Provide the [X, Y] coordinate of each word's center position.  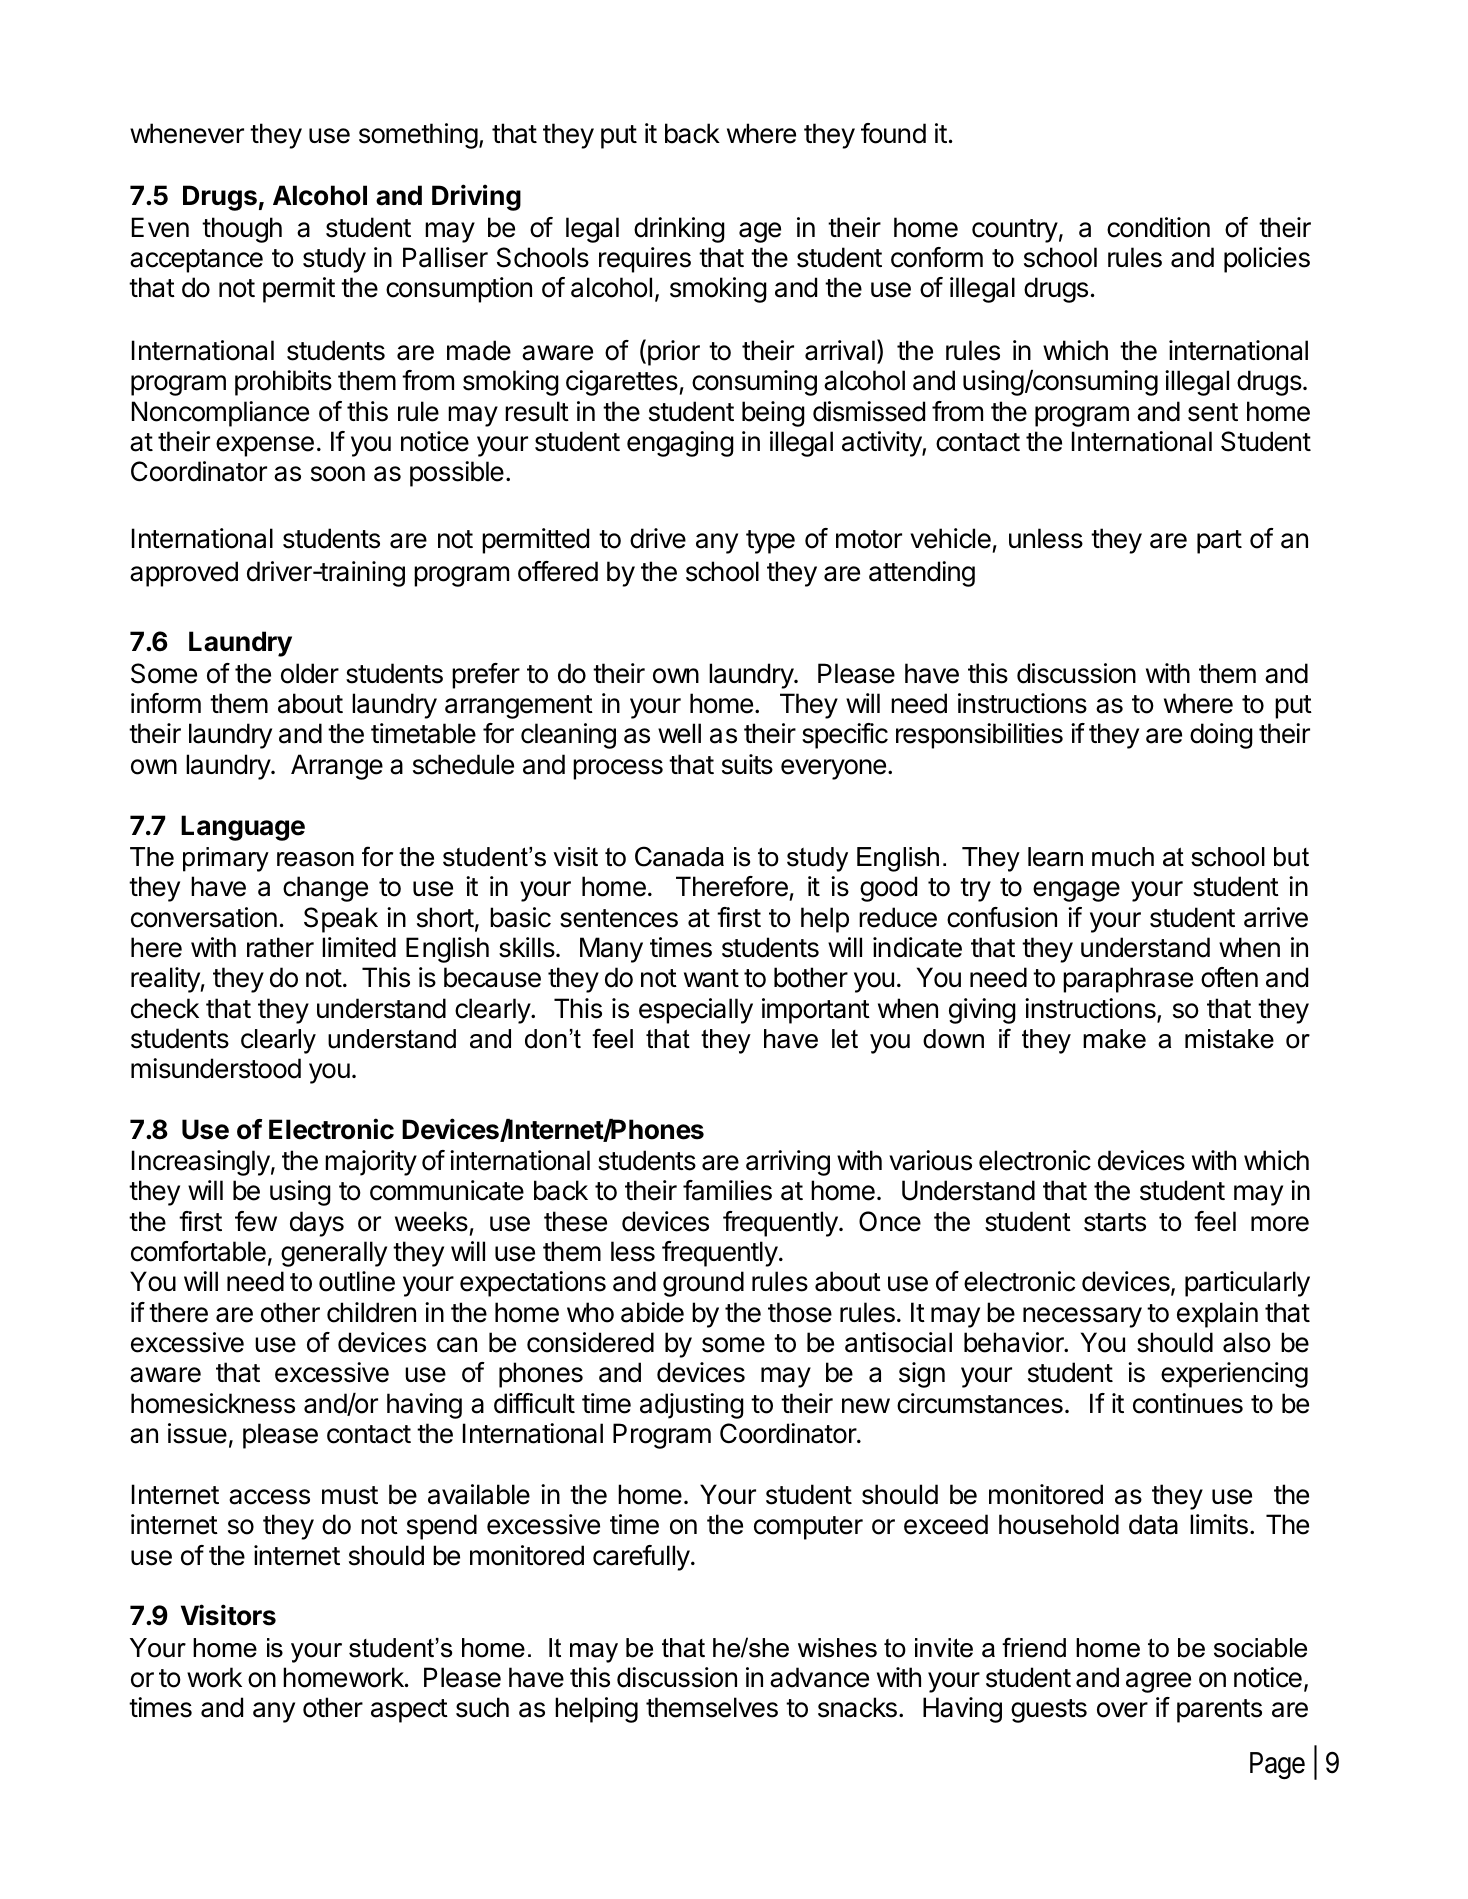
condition [1158, 227]
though [242, 230]
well [679, 733]
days [317, 1224]
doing [1221, 736]
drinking [679, 230]
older [310, 673]
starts [1115, 1222]
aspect [409, 1711]
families [727, 1190]
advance [819, 1677]
